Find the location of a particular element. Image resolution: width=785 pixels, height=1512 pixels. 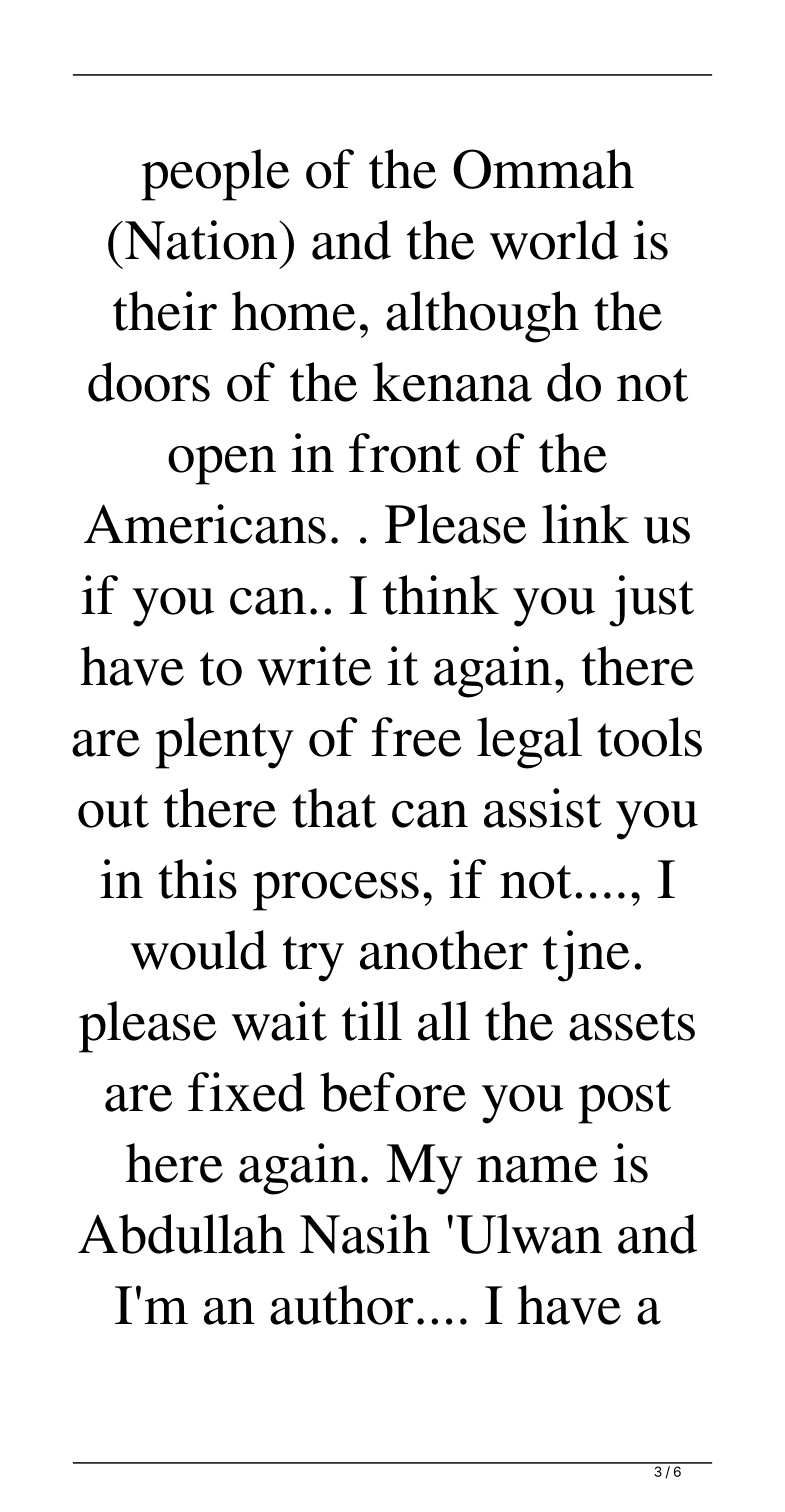

till is located at coordinates (372, 1021).
